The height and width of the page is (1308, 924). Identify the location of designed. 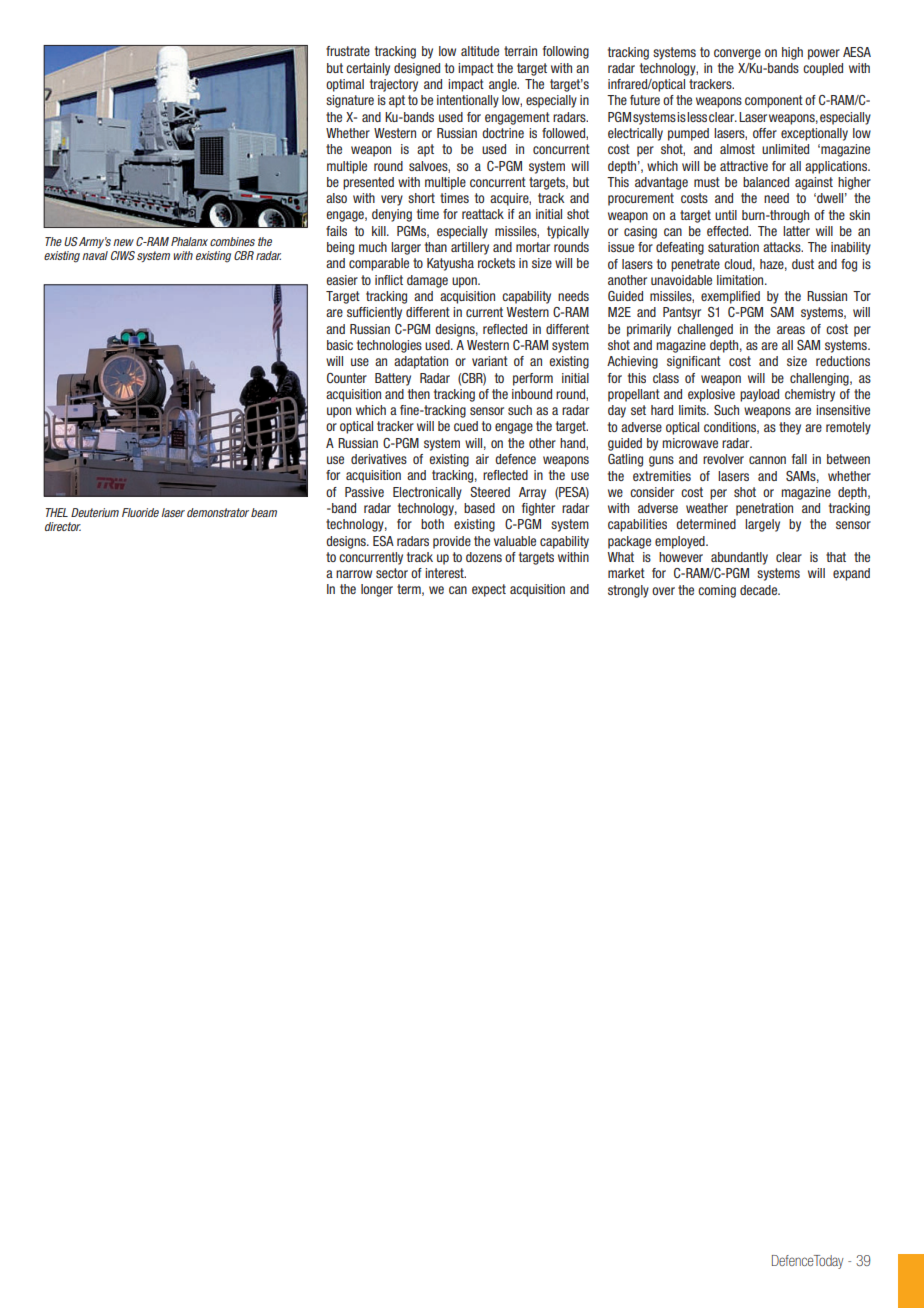
(417, 69).
